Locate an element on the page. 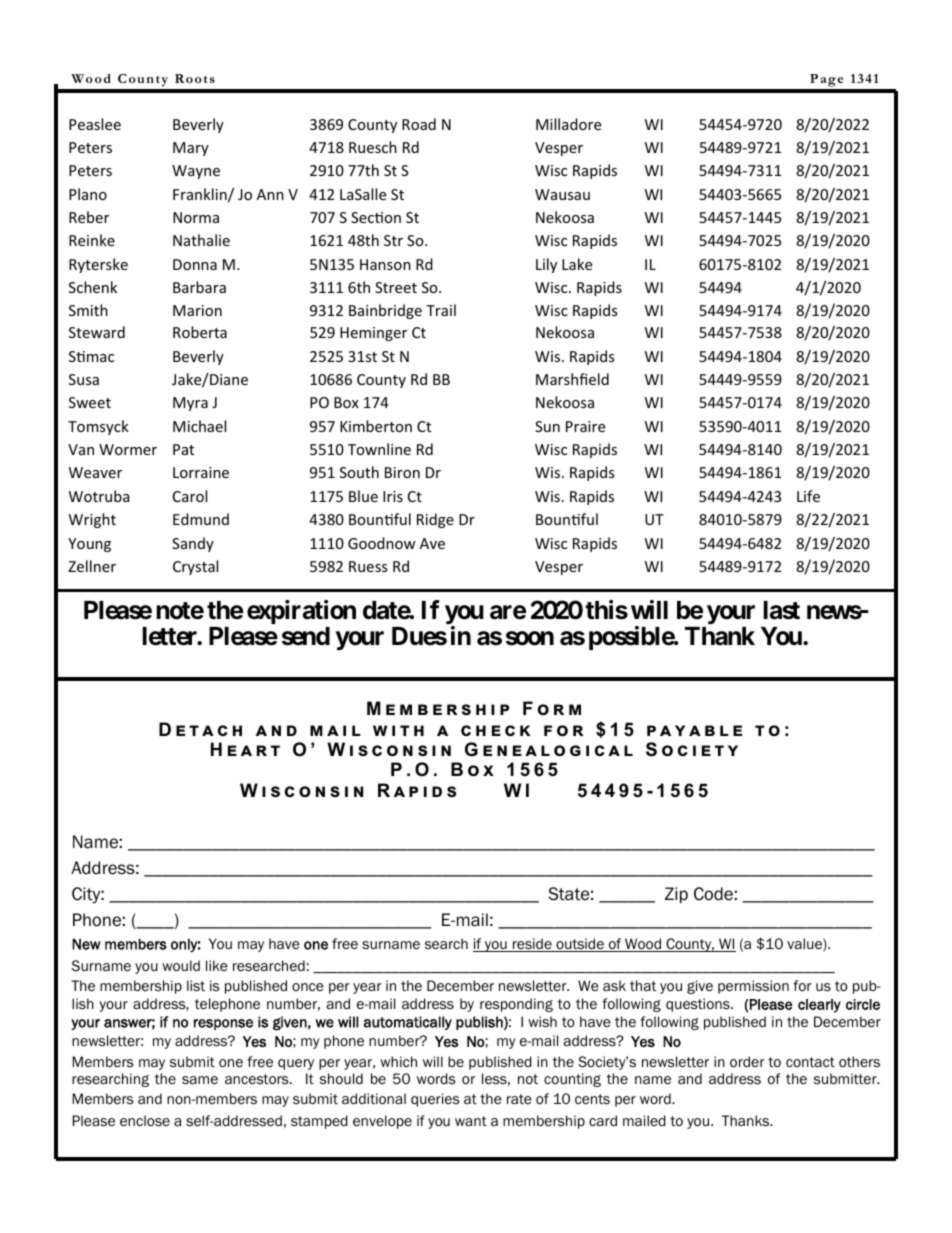 This image has width=952, height=1233. Lorraine is located at coordinates (201, 472).
